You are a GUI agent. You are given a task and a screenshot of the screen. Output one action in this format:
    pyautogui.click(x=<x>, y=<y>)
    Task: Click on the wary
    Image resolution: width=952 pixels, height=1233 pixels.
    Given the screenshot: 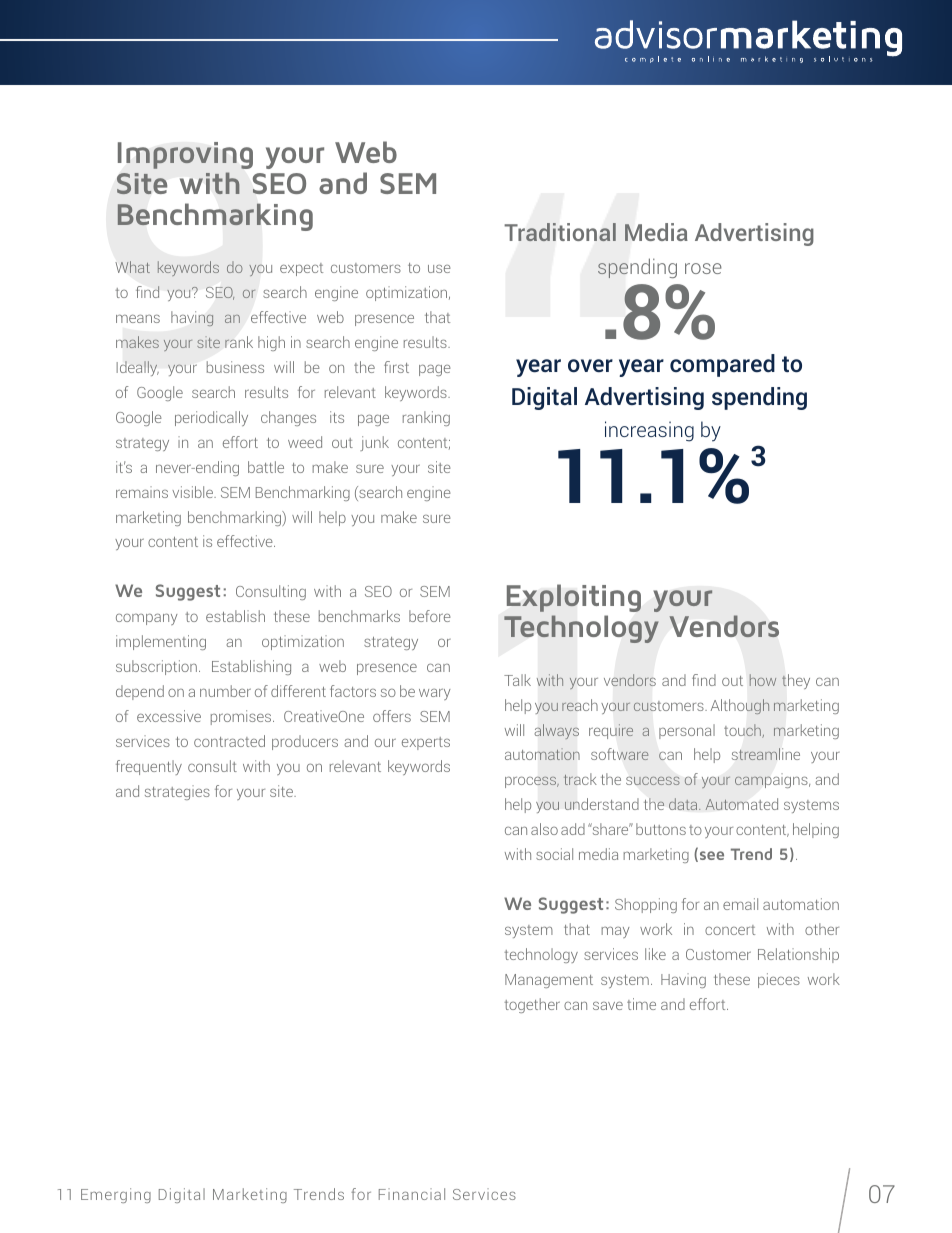 What is the action you would take?
    pyautogui.click(x=435, y=694)
